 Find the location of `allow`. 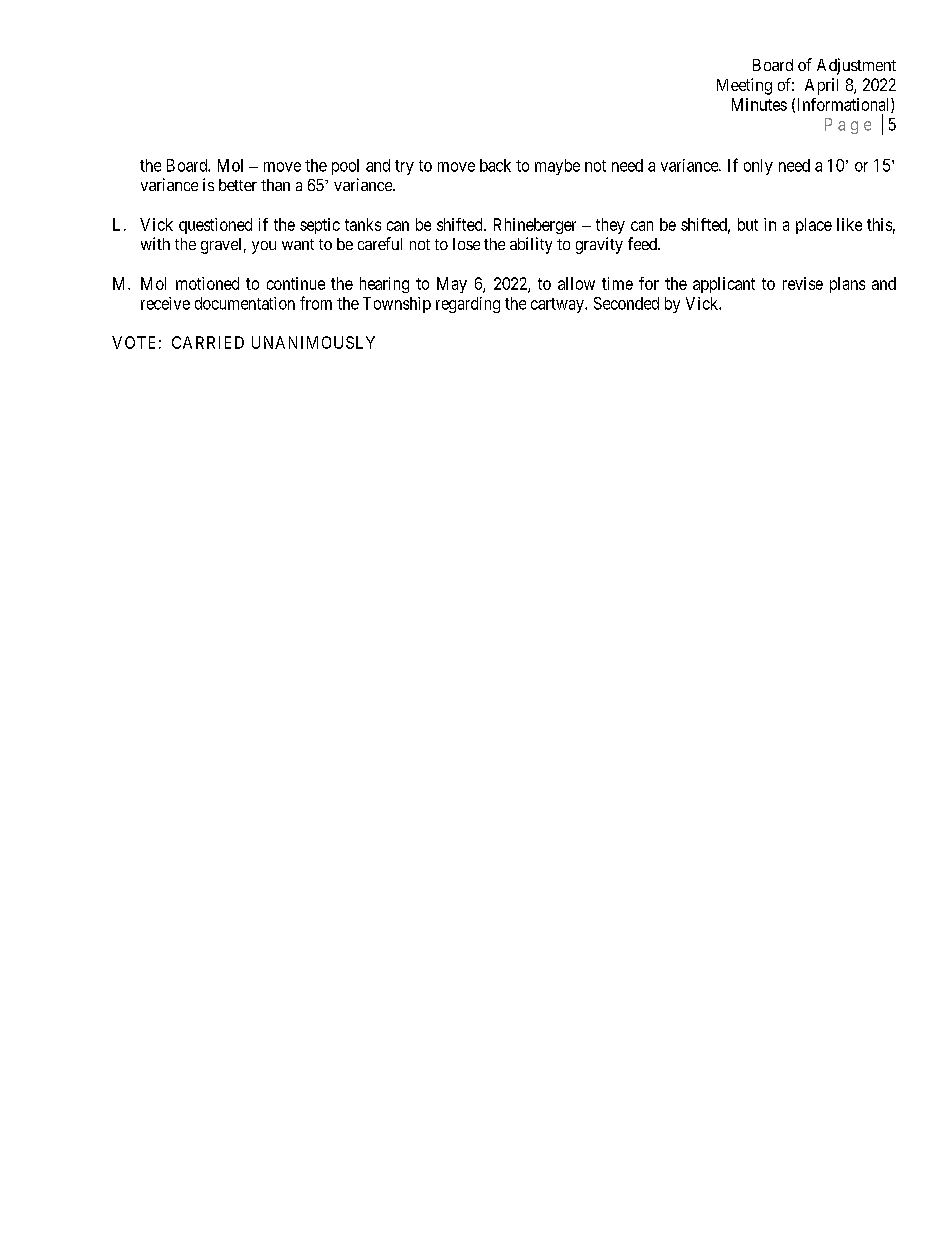

allow is located at coordinates (576, 283).
